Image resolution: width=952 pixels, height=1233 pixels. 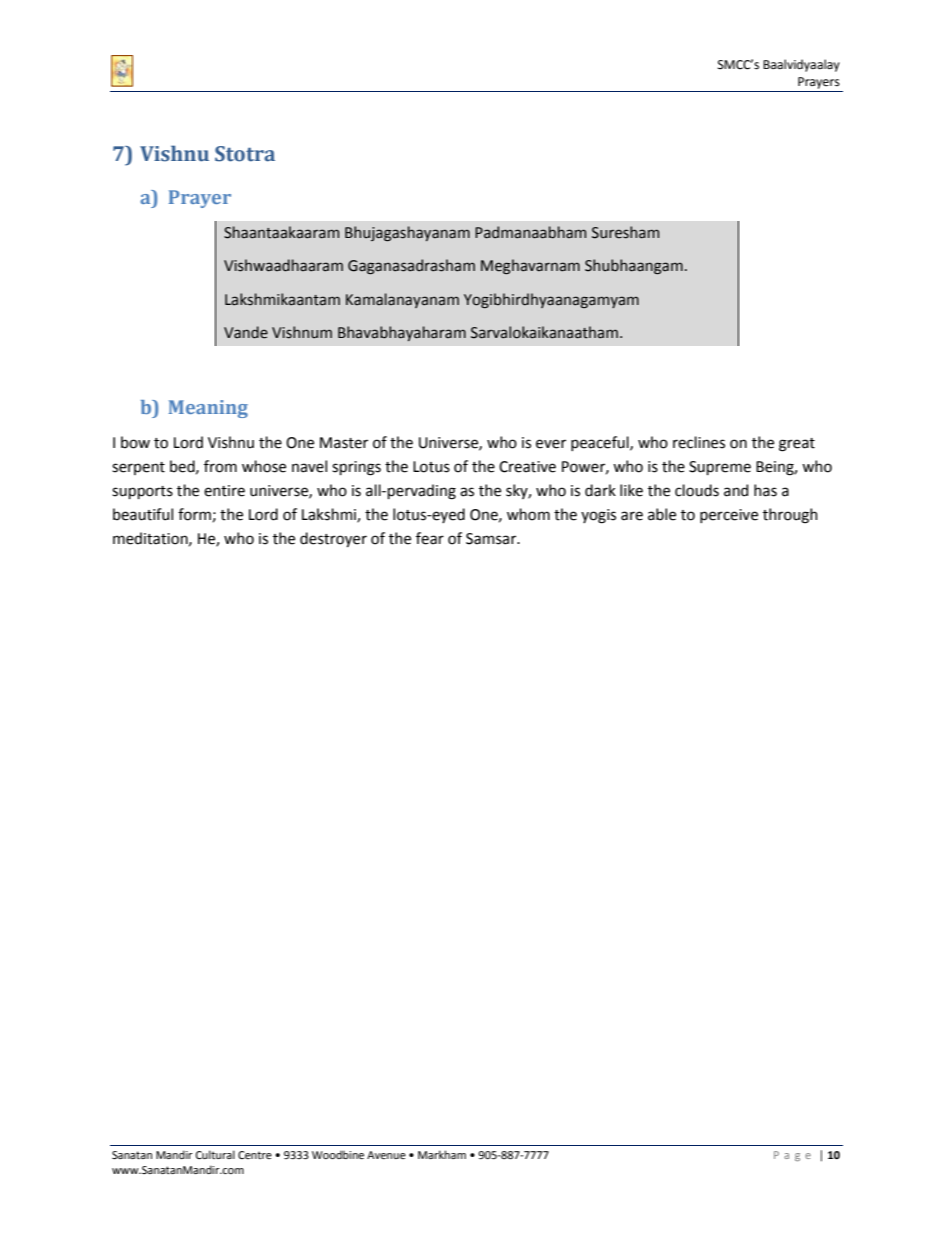 What do you see at coordinates (442, 1154) in the screenshot?
I see `Markham` at bounding box center [442, 1154].
